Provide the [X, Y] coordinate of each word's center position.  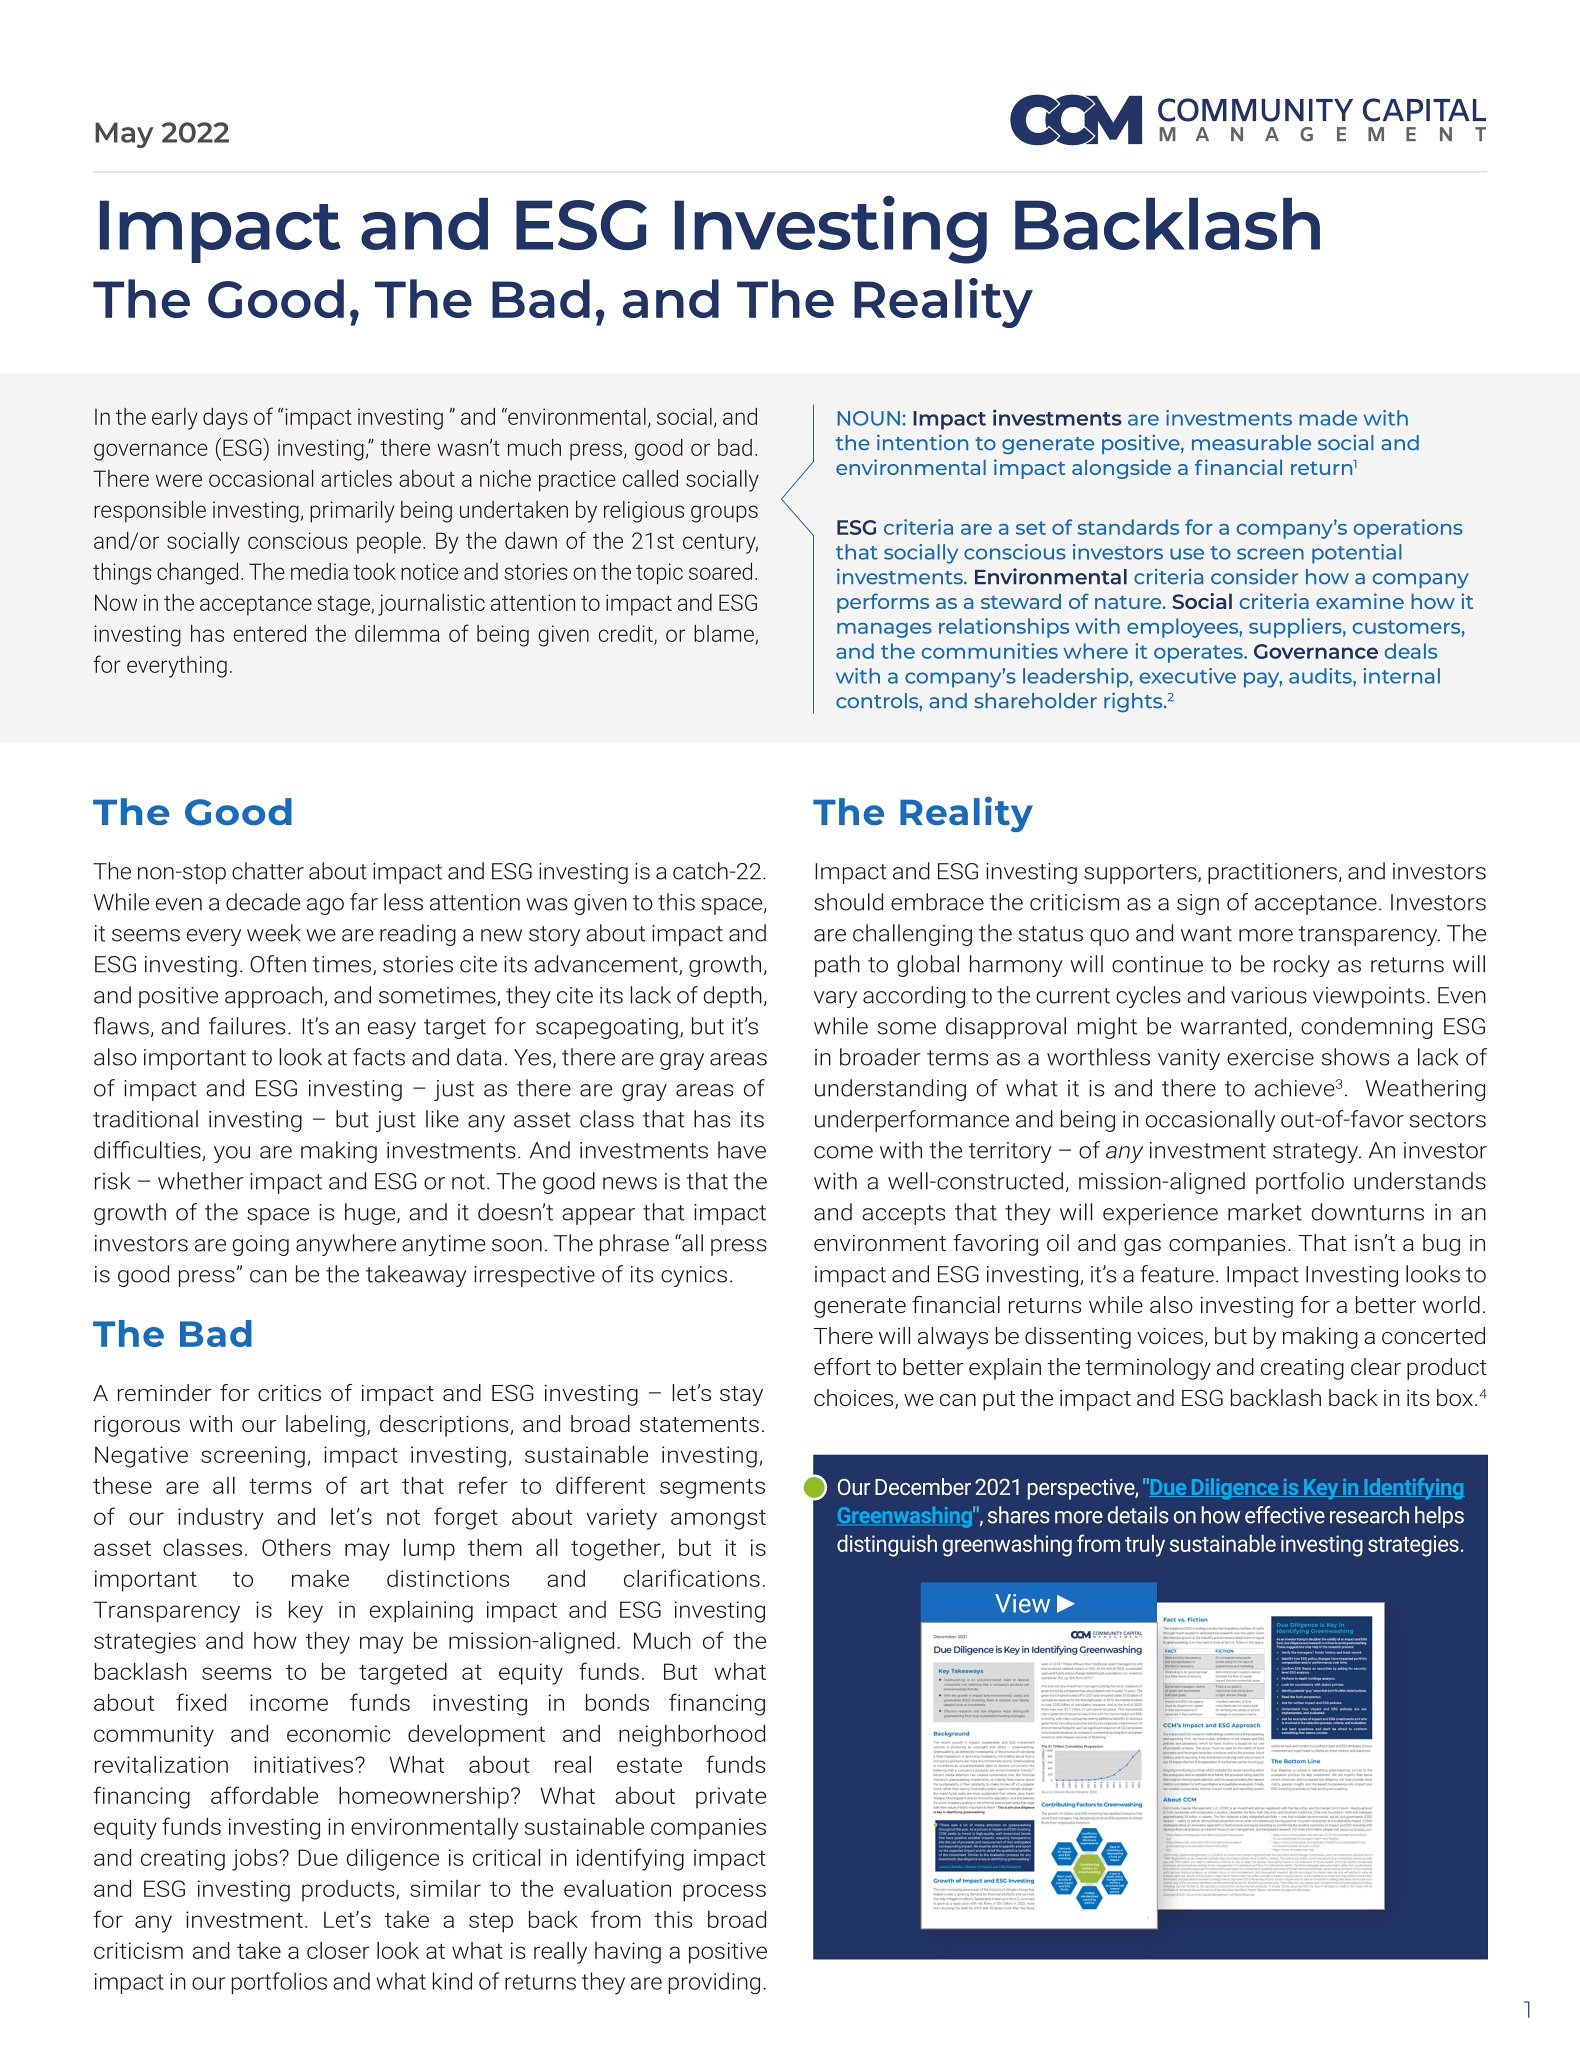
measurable [1251, 442]
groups [724, 514]
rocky [1302, 966]
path [837, 966]
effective [1285, 1515]
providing [714, 1983]
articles [356, 478]
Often [278, 964]
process [724, 1893]
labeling [325, 1426]
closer [338, 1950]
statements [699, 1424]
